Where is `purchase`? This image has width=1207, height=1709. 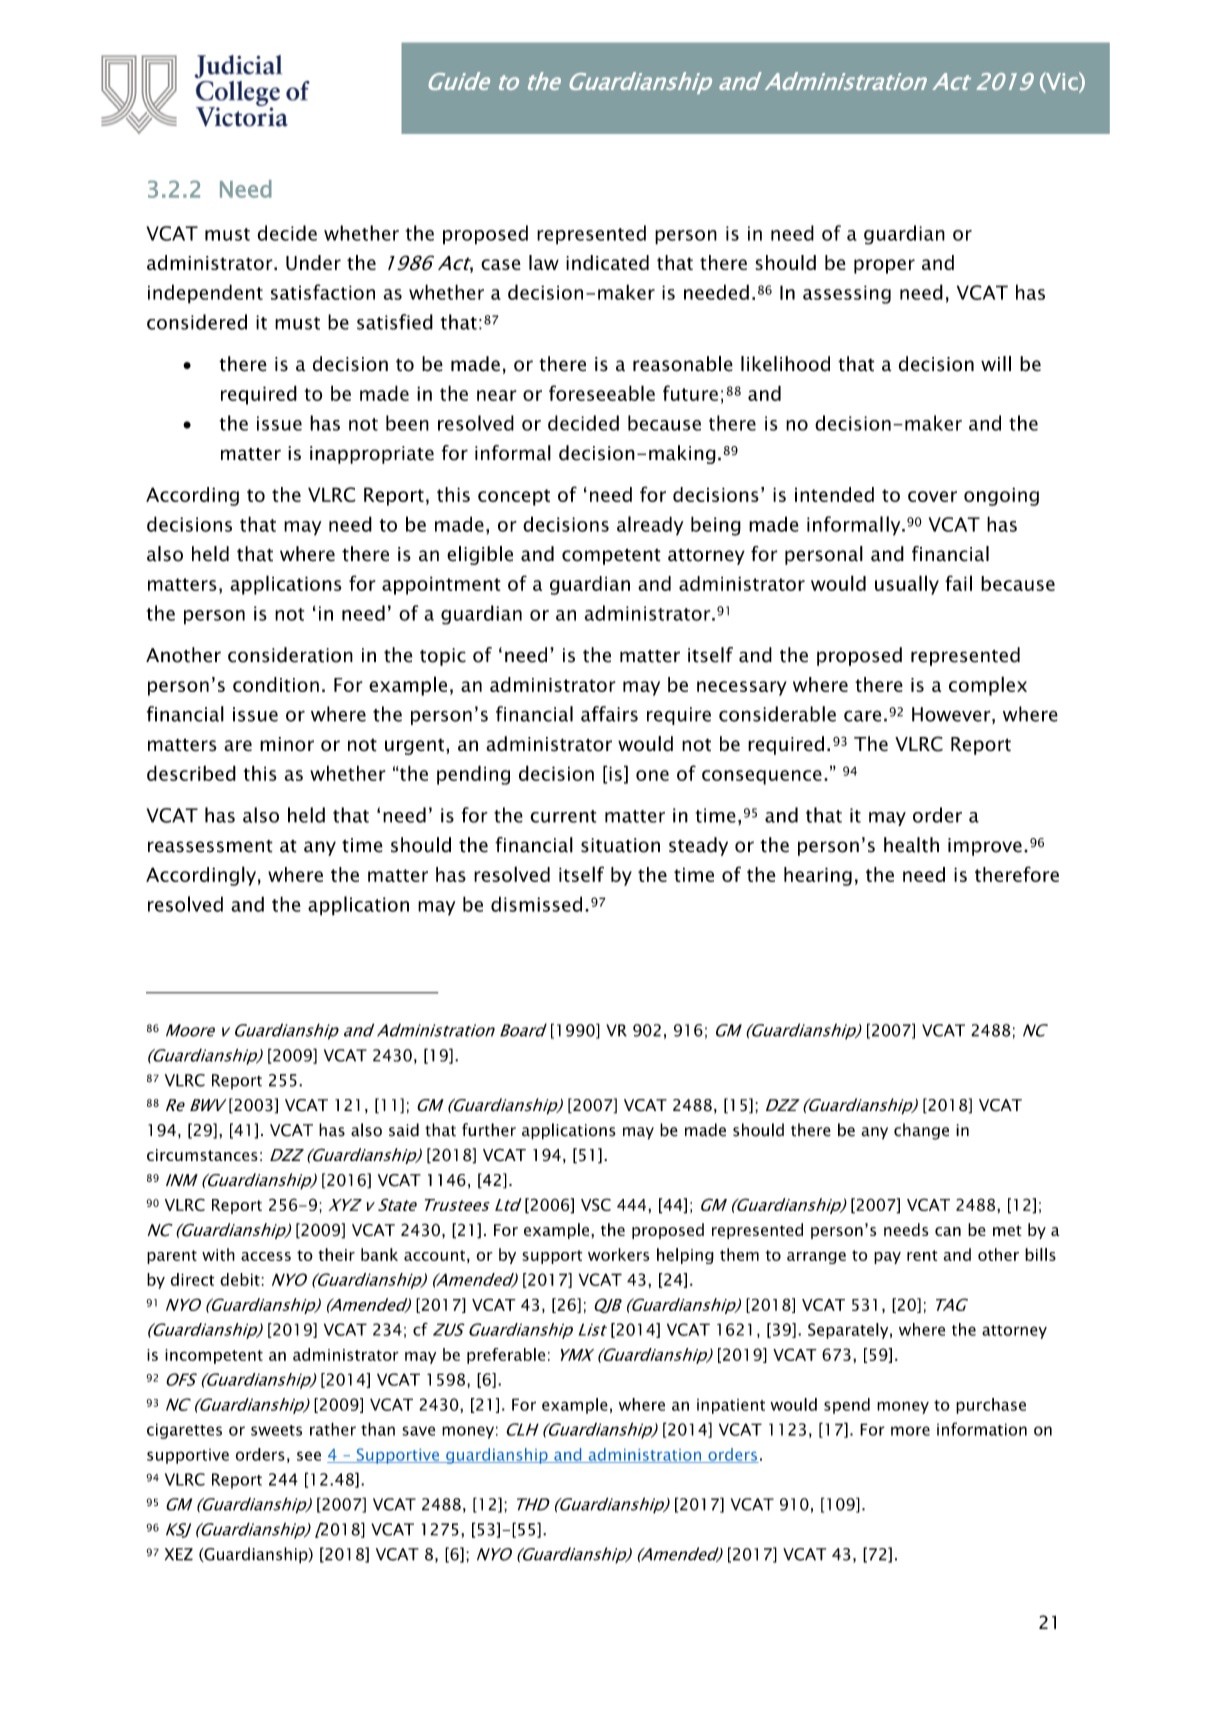
purchase is located at coordinates (991, 1406).
